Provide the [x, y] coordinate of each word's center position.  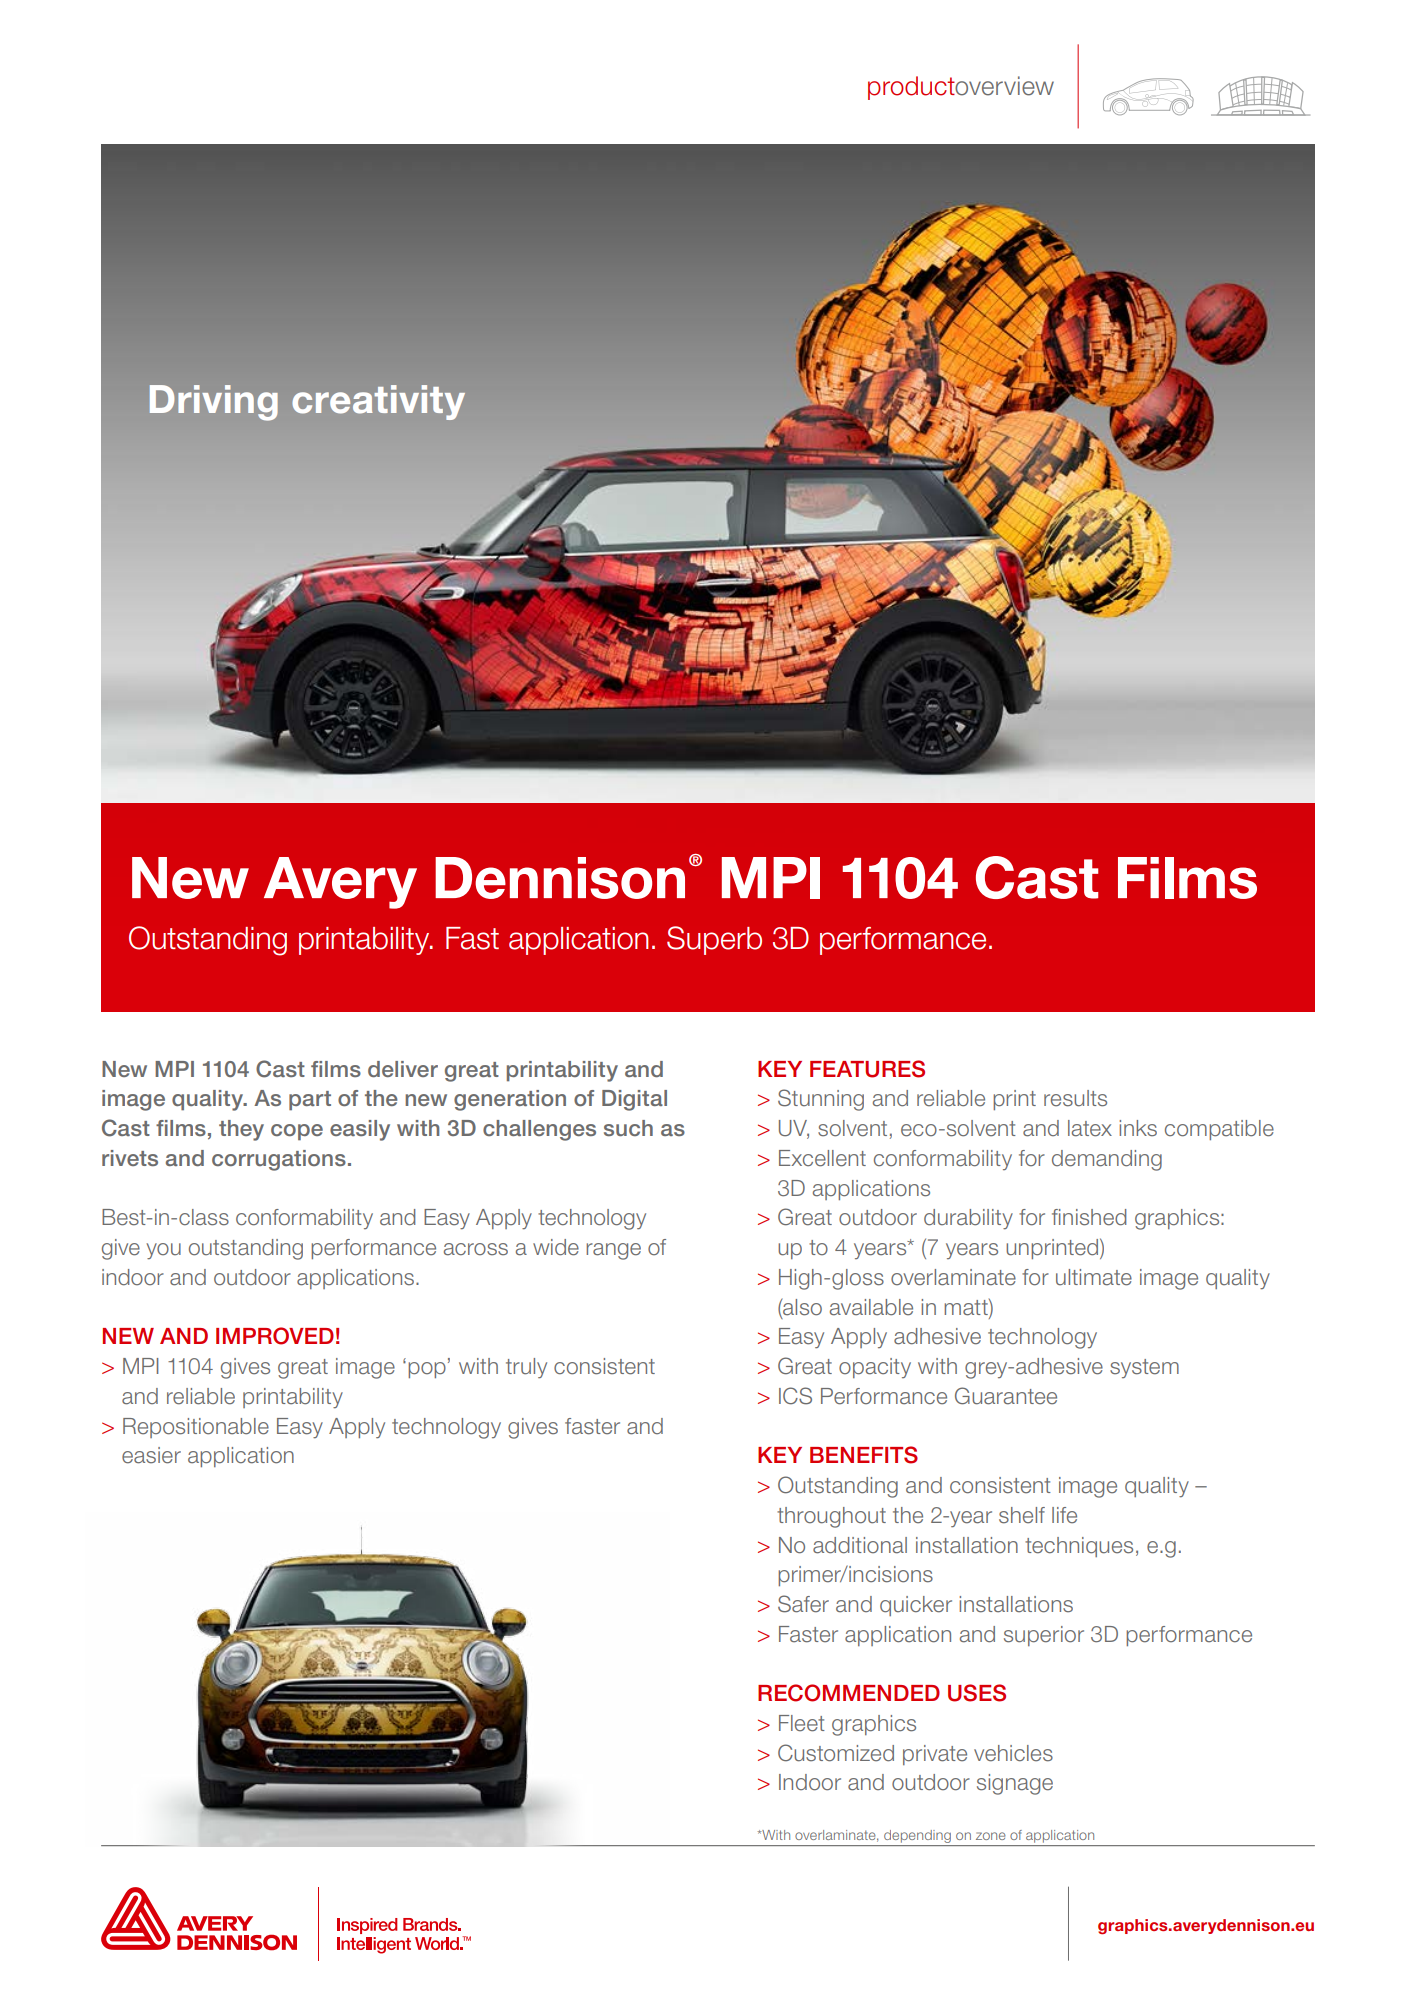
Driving [214, 403]
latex [1090, 1128]
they [241, 1130]
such [628, 1128]
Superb [714, 940]
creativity [378, 402]
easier [151, 1455]
